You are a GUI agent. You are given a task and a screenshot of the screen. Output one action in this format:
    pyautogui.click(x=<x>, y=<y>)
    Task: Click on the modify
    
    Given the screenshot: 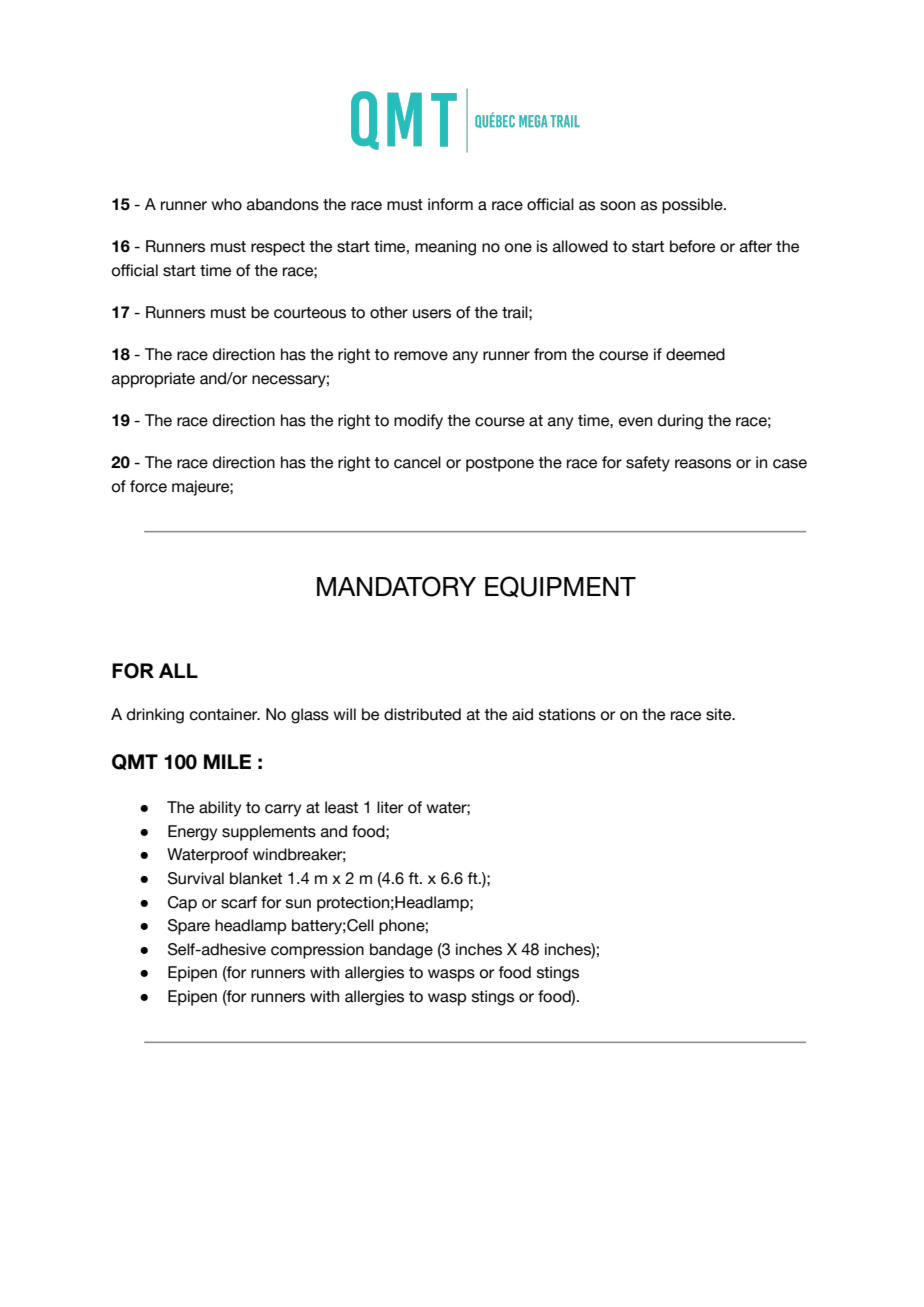 What is the action you would take?
    pyautogui.click(x=418, y=422)
